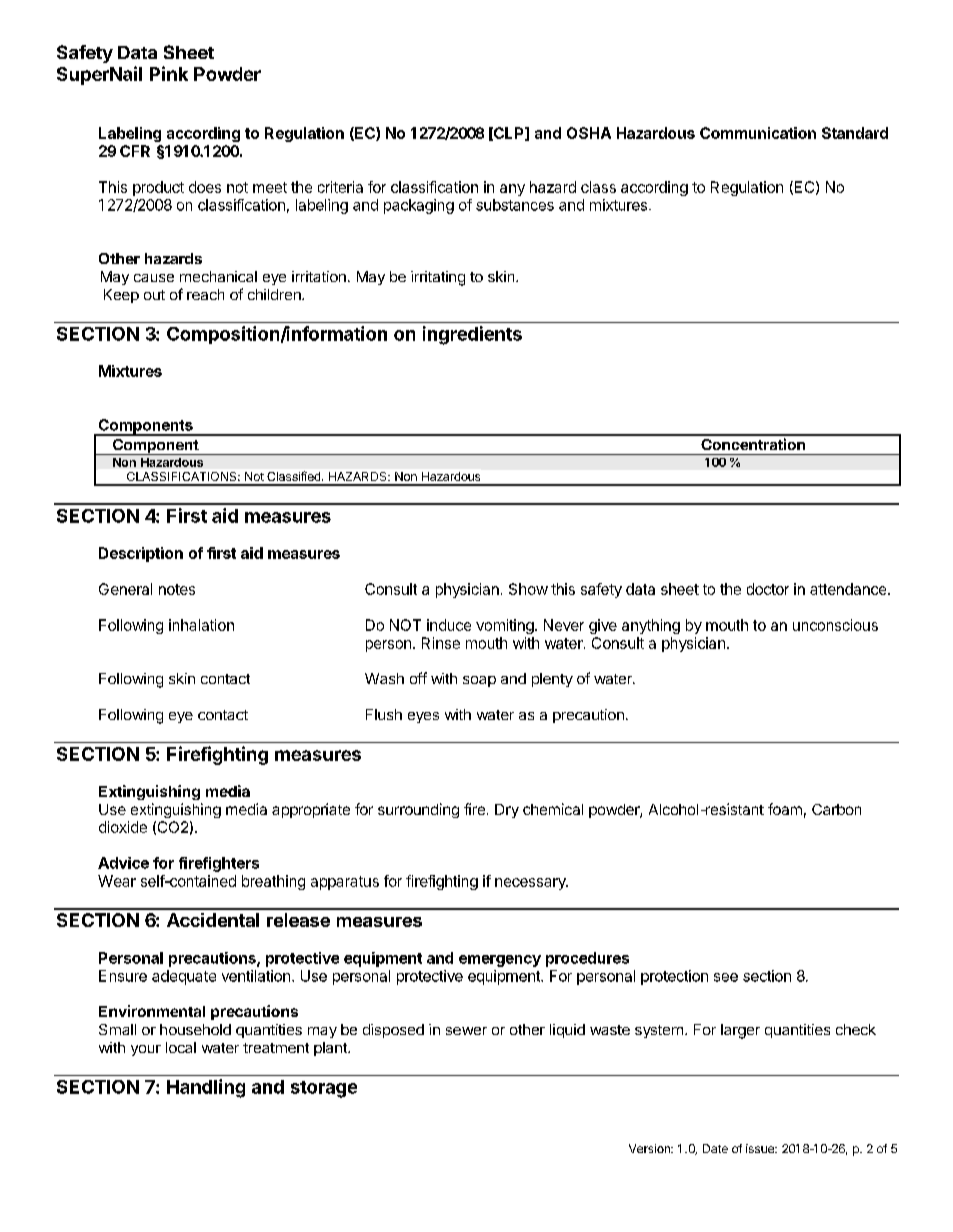 This image has height=1232, width=953. What do you see at coordinates (589, 133) in the image?
I see `OSHA` at bounding box center [589, 133].
